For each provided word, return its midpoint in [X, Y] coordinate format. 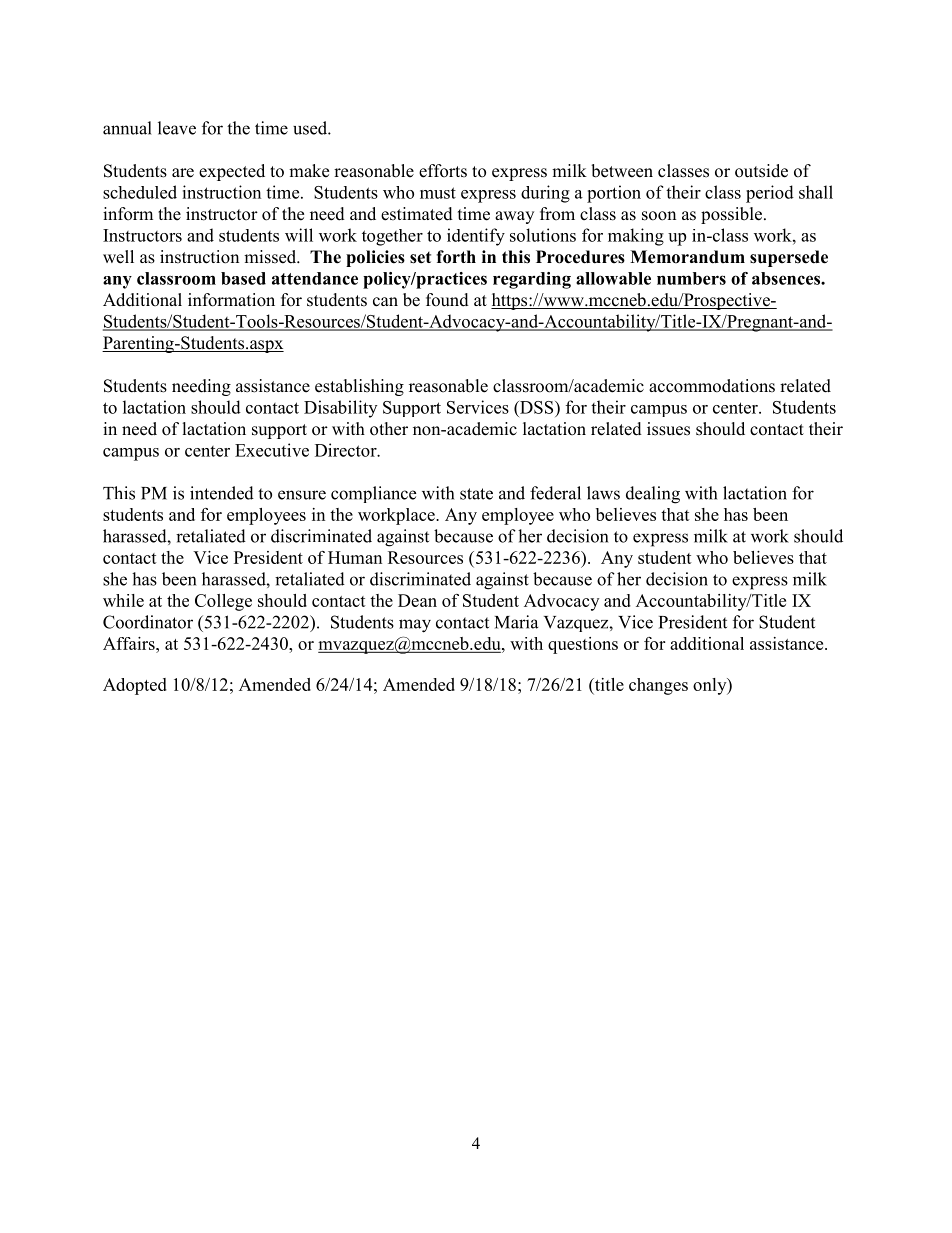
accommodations [712, 386]
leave [177, 128]
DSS [537, 407]
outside [761, 171]
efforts [443, 171]
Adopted [135, 686]
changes [658, 686]
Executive [272, 450]
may [415, 626]
